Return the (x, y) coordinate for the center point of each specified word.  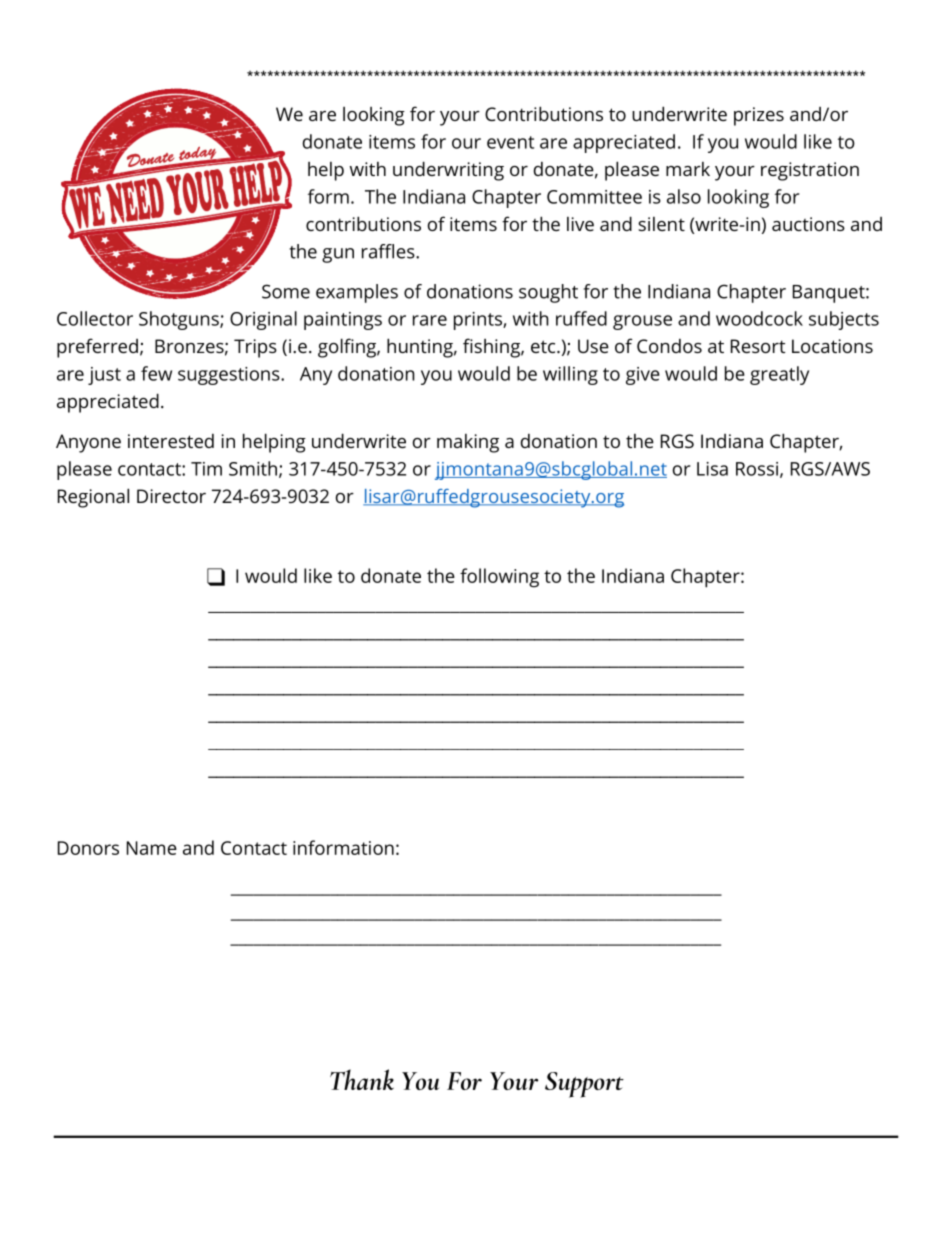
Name (152, 848)
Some (286, 291)
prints (479, 321)
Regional (93, 498)
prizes (759, 116)
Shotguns (180, 320)
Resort (758, 346)
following (499, 578)
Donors (88, 848)
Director (171, 496)
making (468, 443)
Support (584, 1085)
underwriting (448, 171)
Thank (362, 1079)
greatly (779, 375)
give (643, 376)
